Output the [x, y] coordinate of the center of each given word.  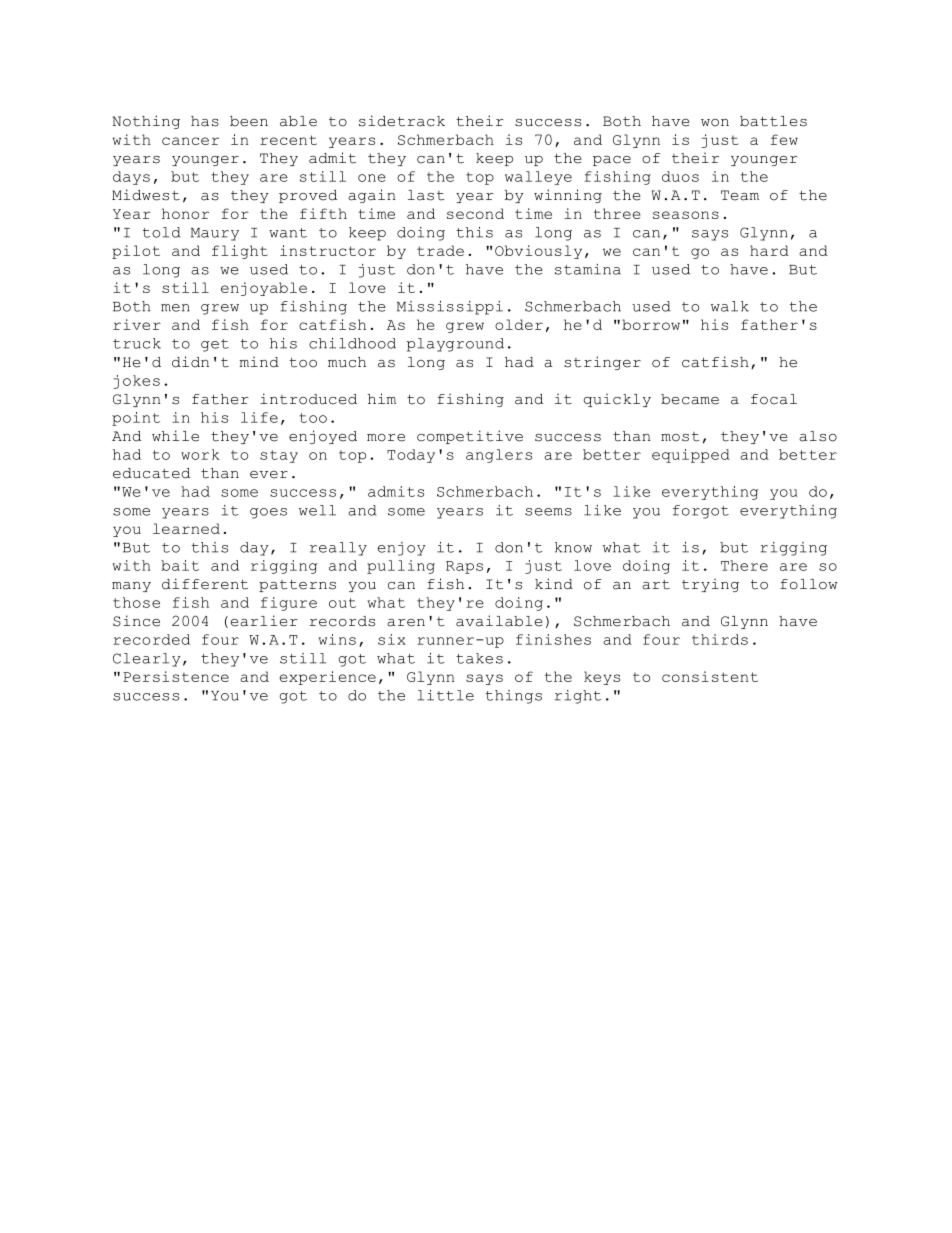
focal [774, 399]
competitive [470, 437]
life [259, 417]
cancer [190, 141]
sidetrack [402, 121]
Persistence [176, 676]
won [715, 123]
